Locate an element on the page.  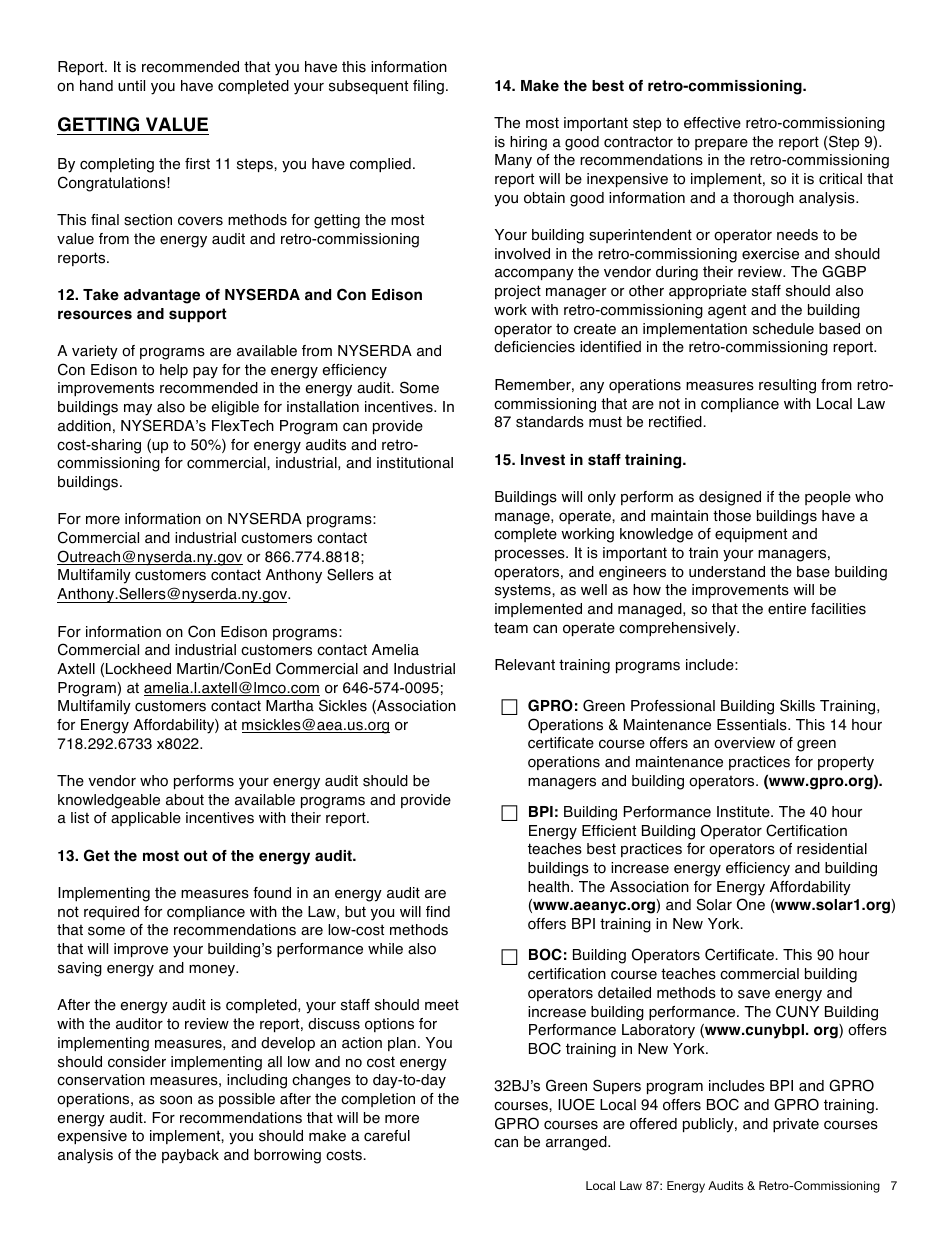
private is located at coordinates (796, 1125).
